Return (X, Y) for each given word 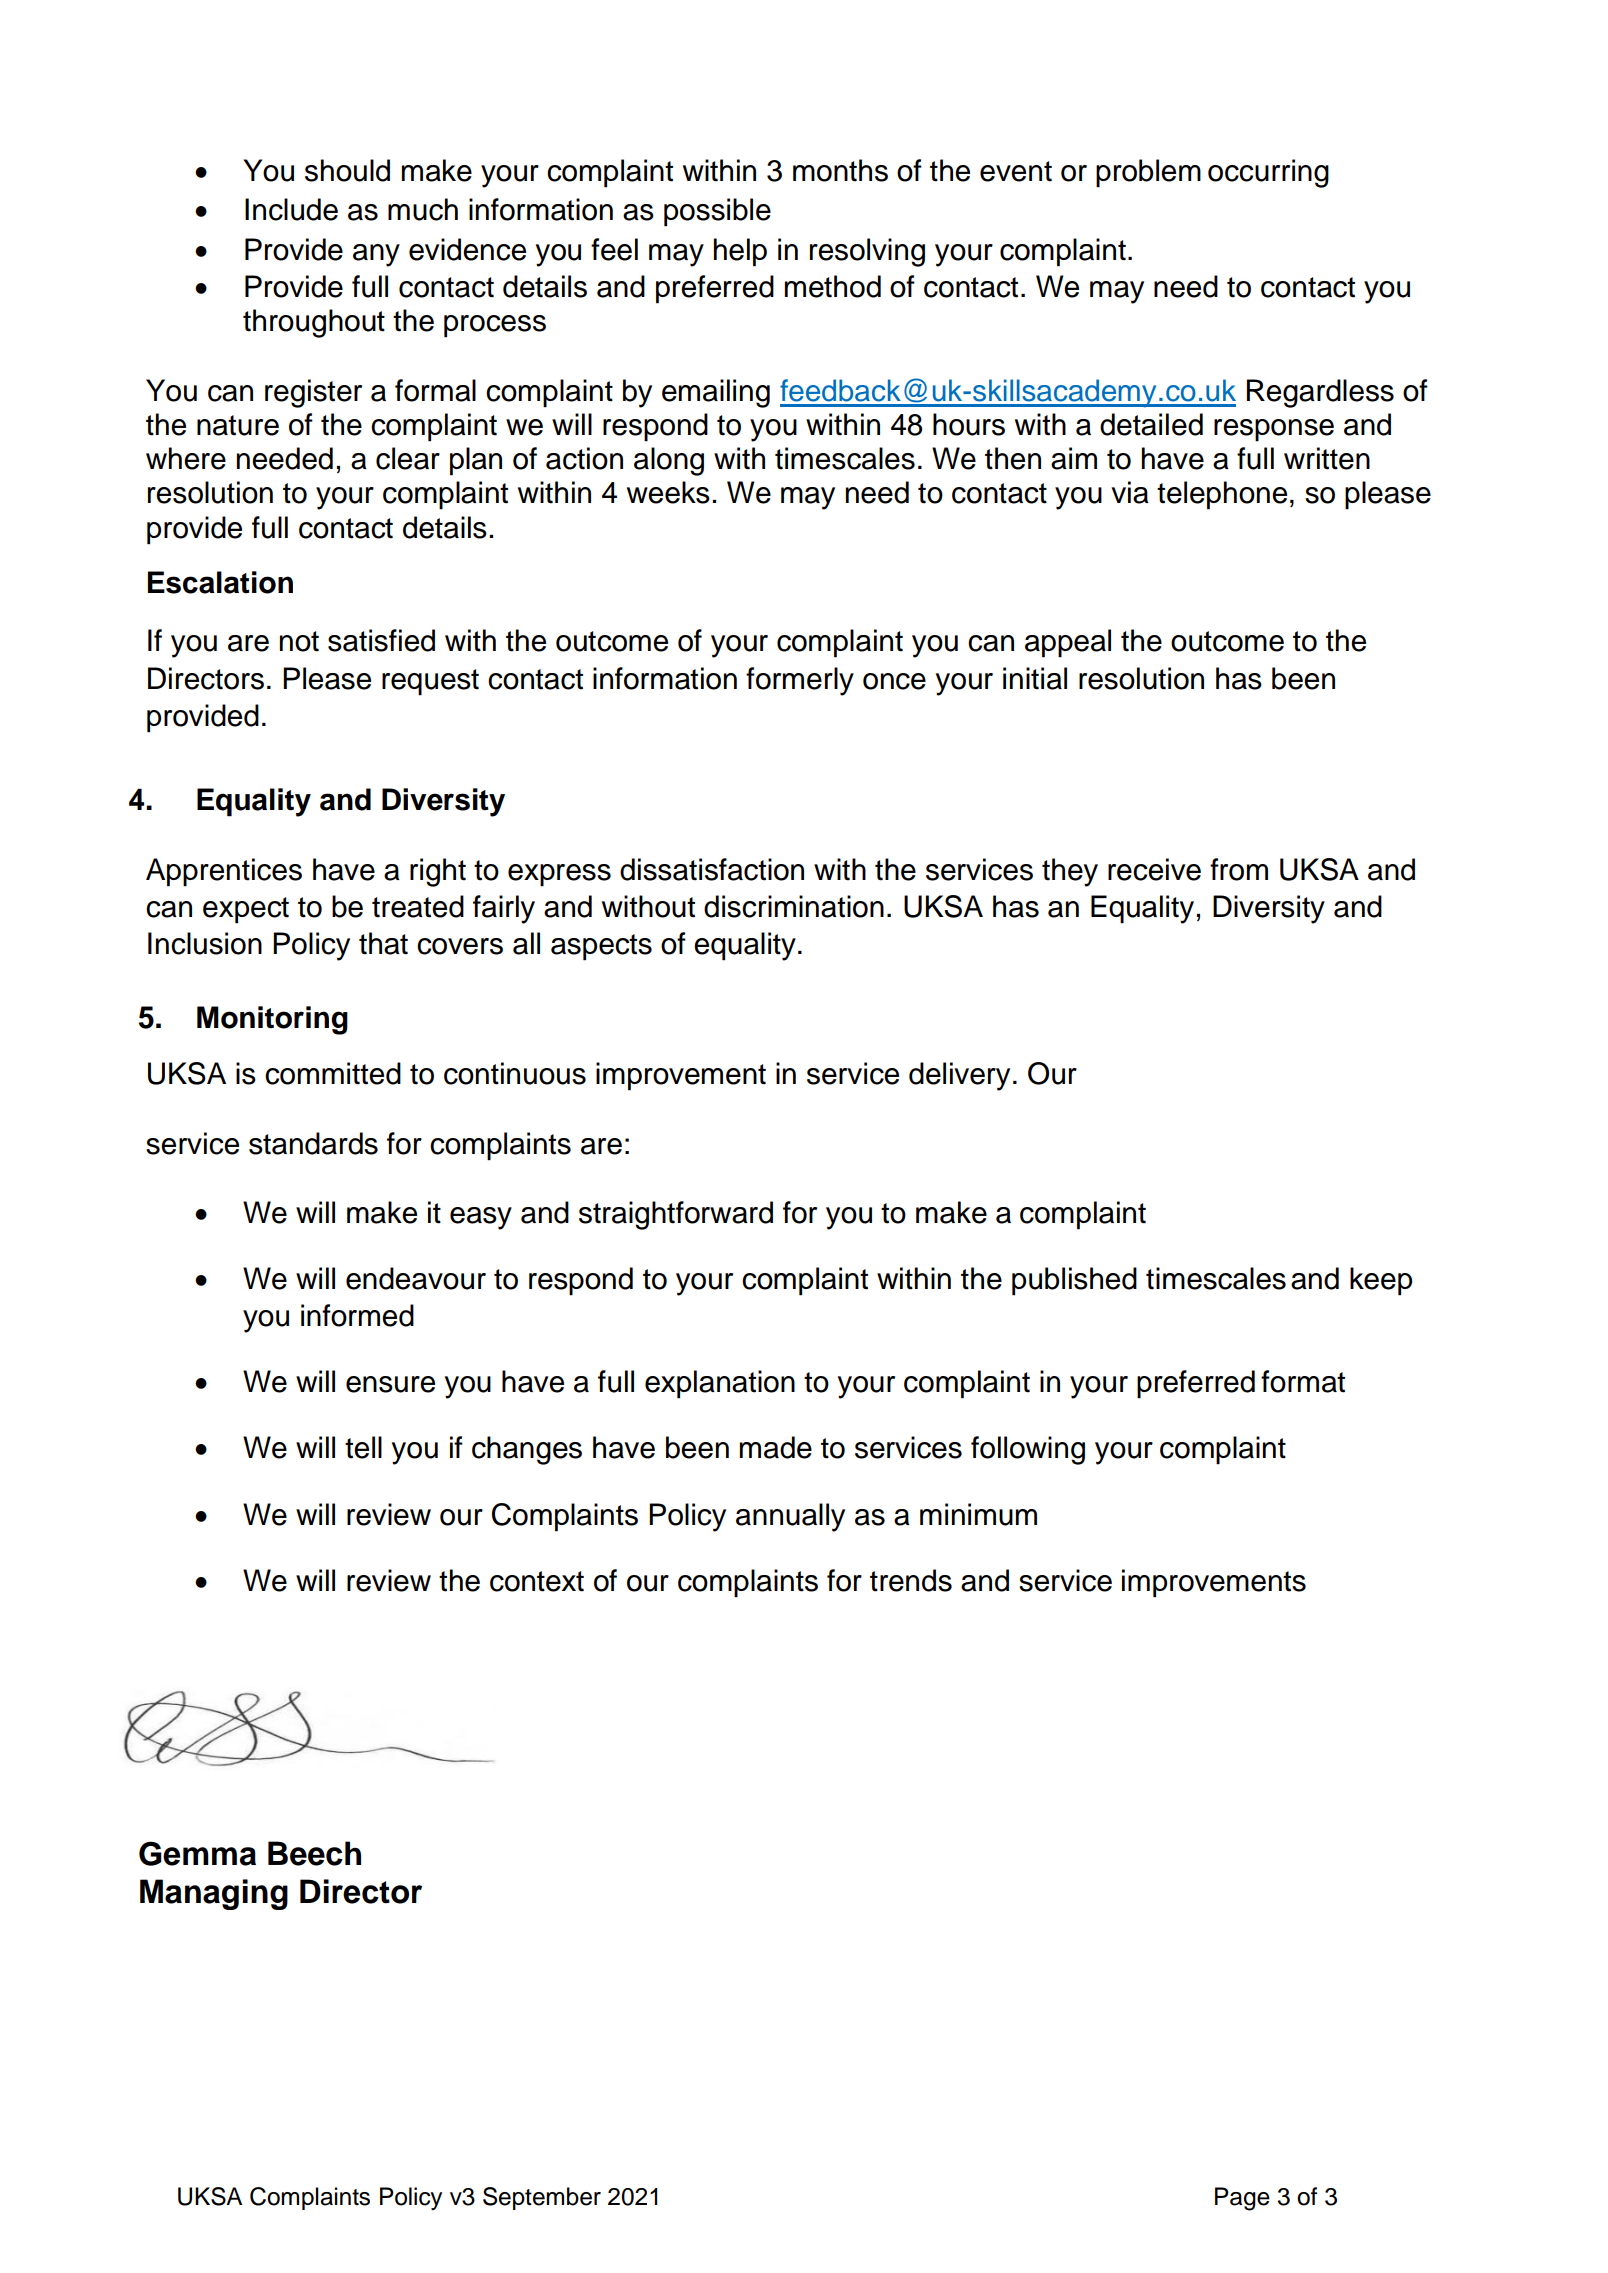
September (542, 2198)
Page (1242, 2199)
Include (291, 209)
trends (911, 1580)
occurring (1268, 173)
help (740, 252)
